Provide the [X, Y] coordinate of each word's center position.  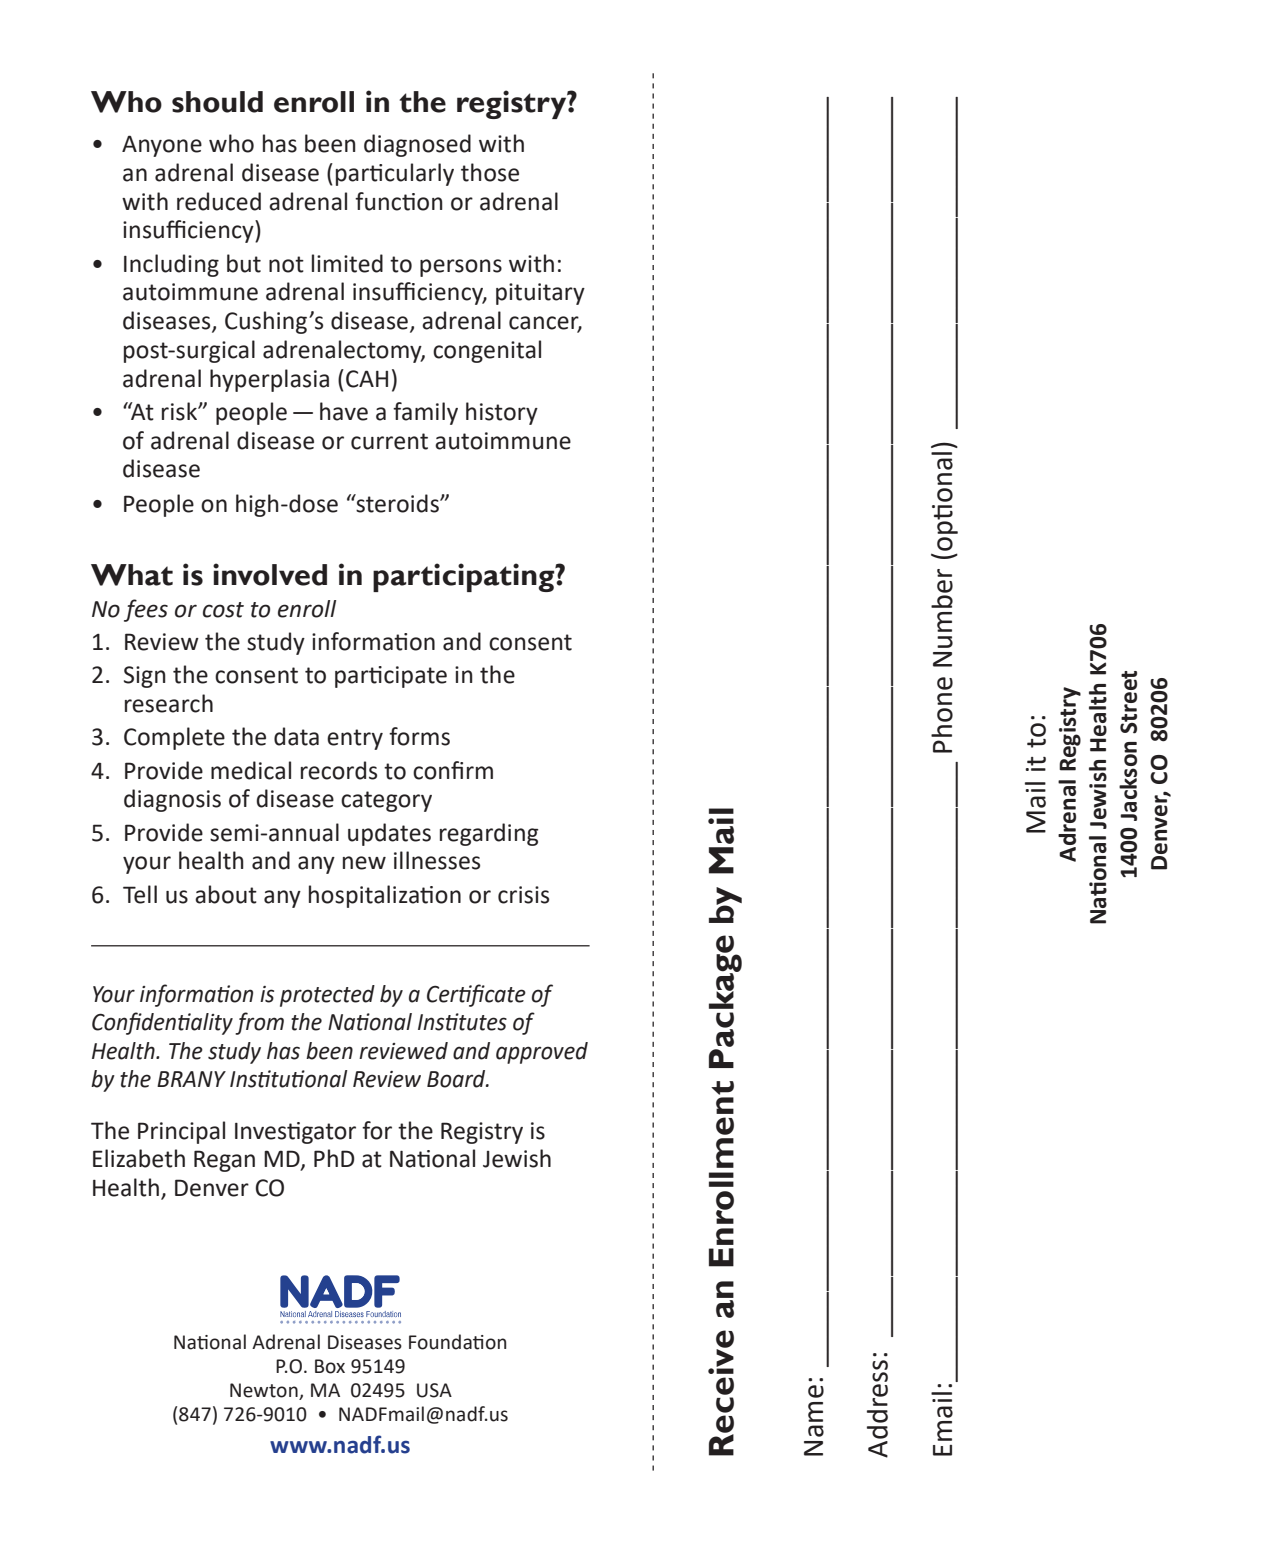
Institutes [462, 1022]
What [132, 575]
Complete [174, 738]
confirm [453, 770]
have [344, 411]
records [339, 770]
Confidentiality [162, 1023]
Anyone [162, 146]
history [502, 413]
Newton [265, 1391]
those [490, 172]
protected [327, 996]
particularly [395, 174]
